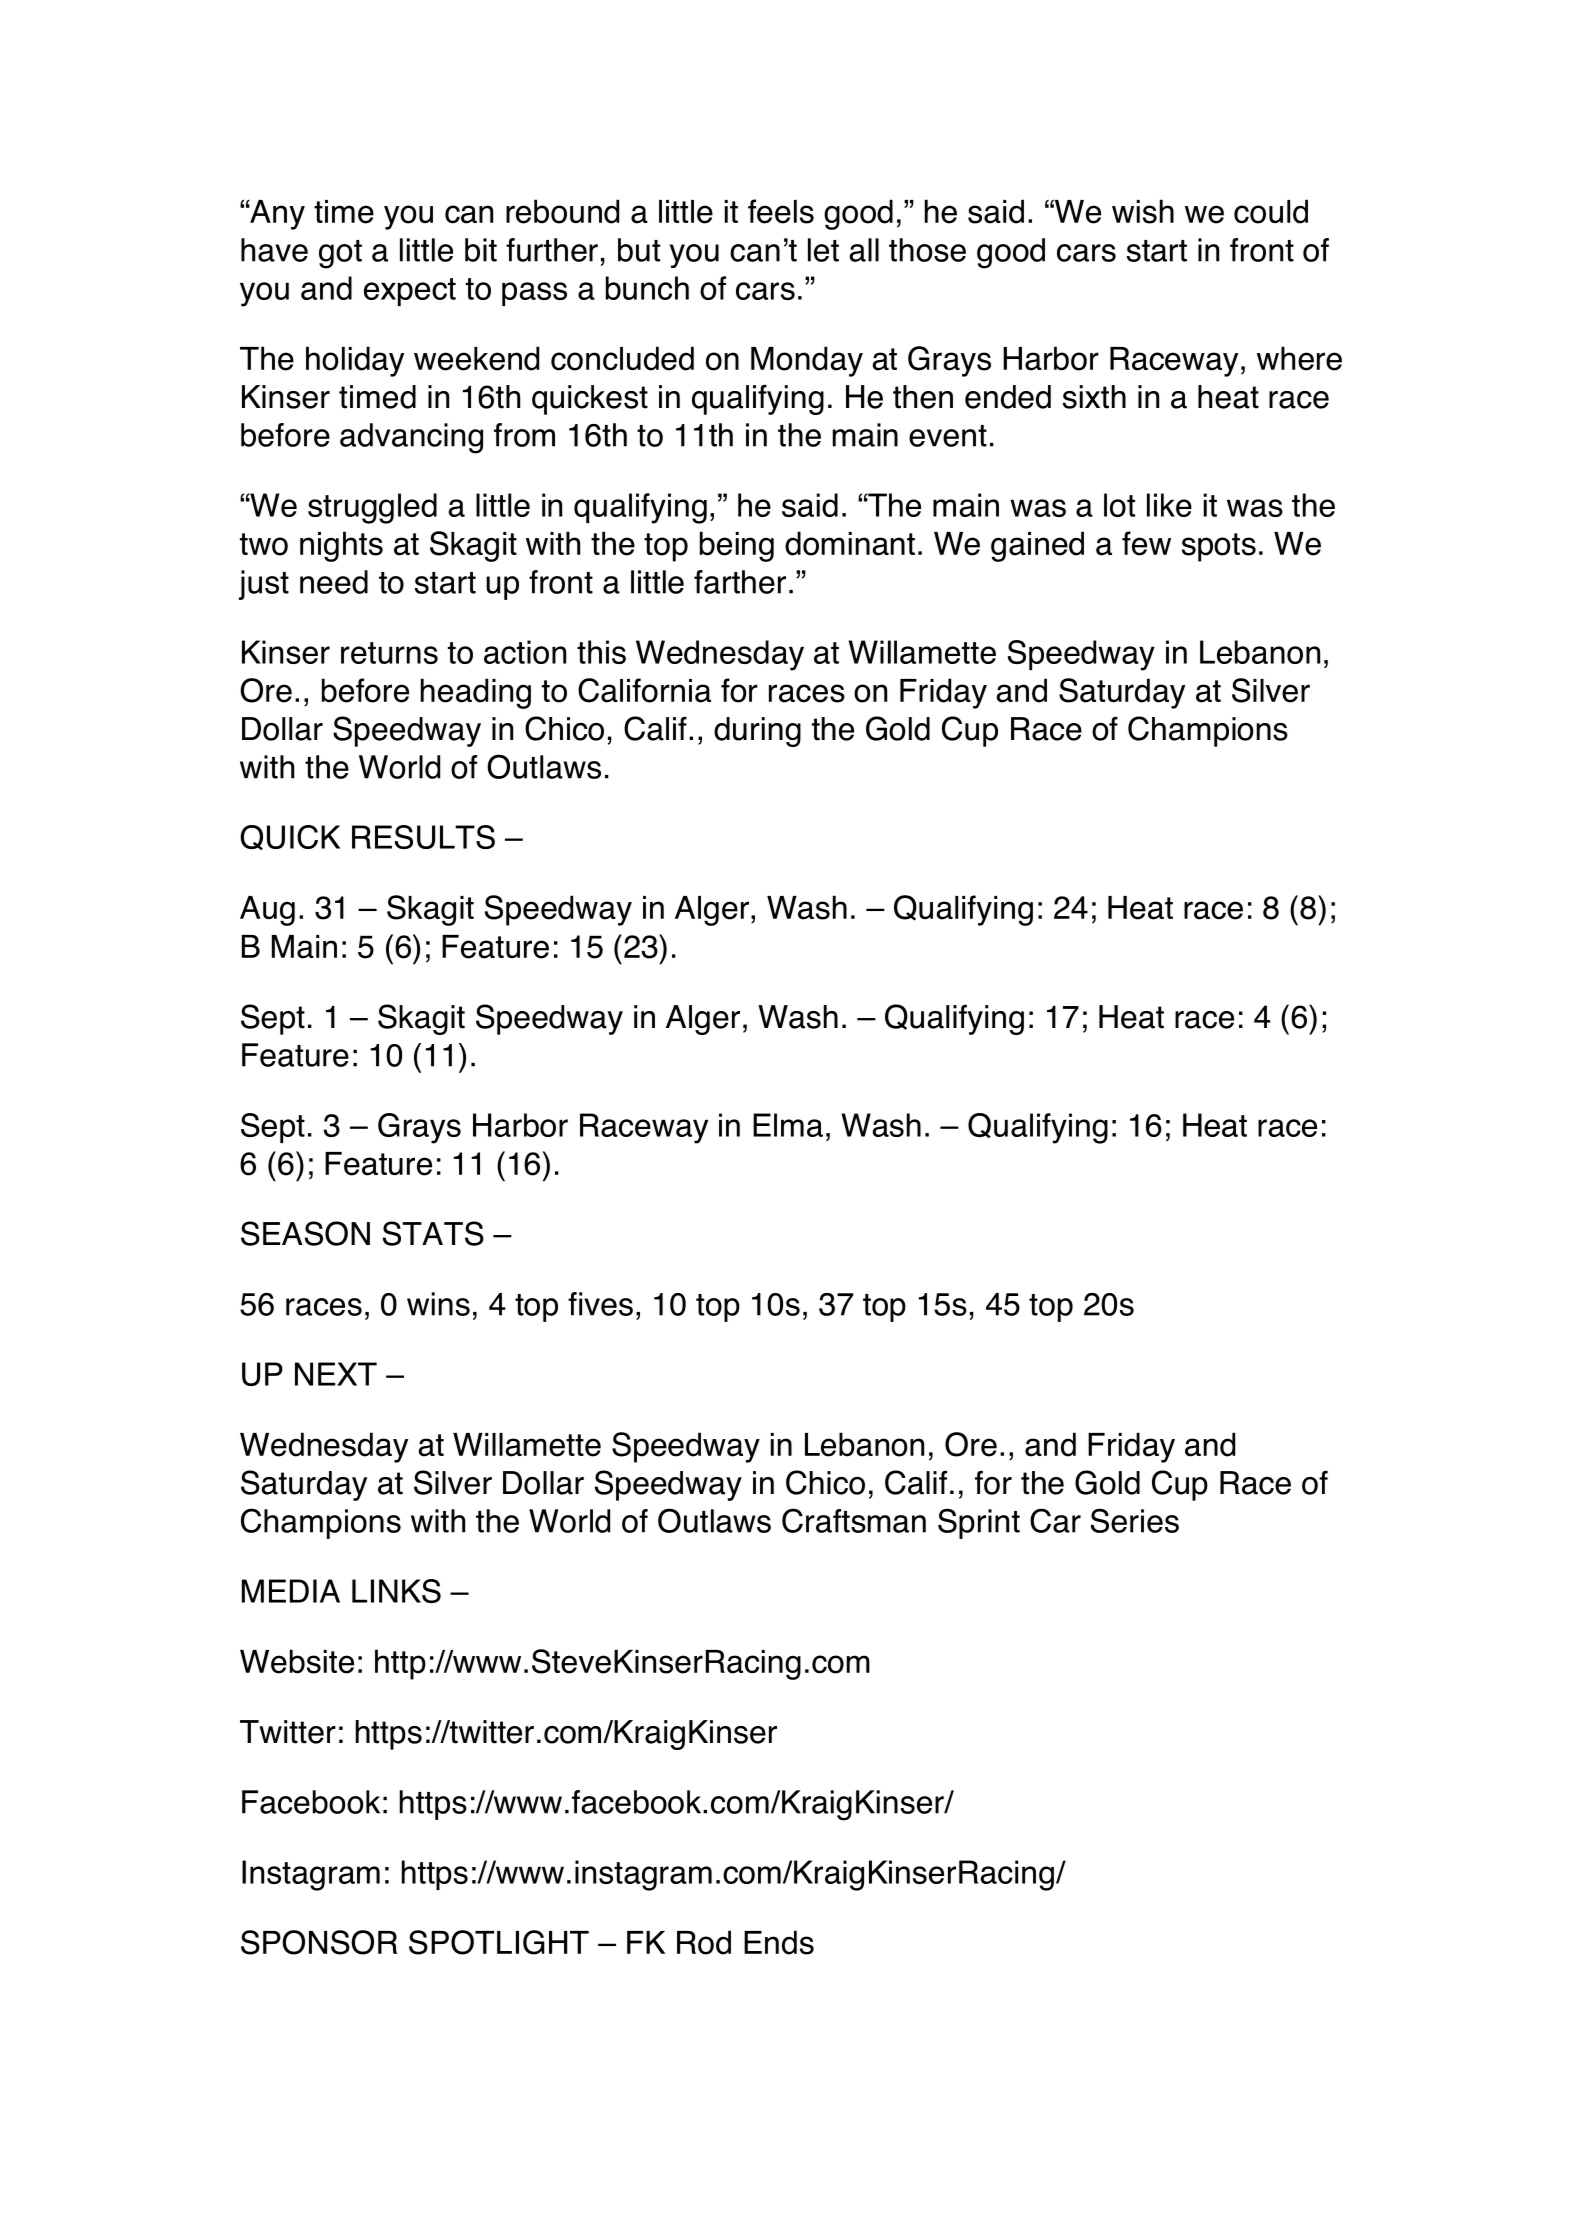 The image size is (1583, 2240). I want to click on spots, so click(1219, 547).
